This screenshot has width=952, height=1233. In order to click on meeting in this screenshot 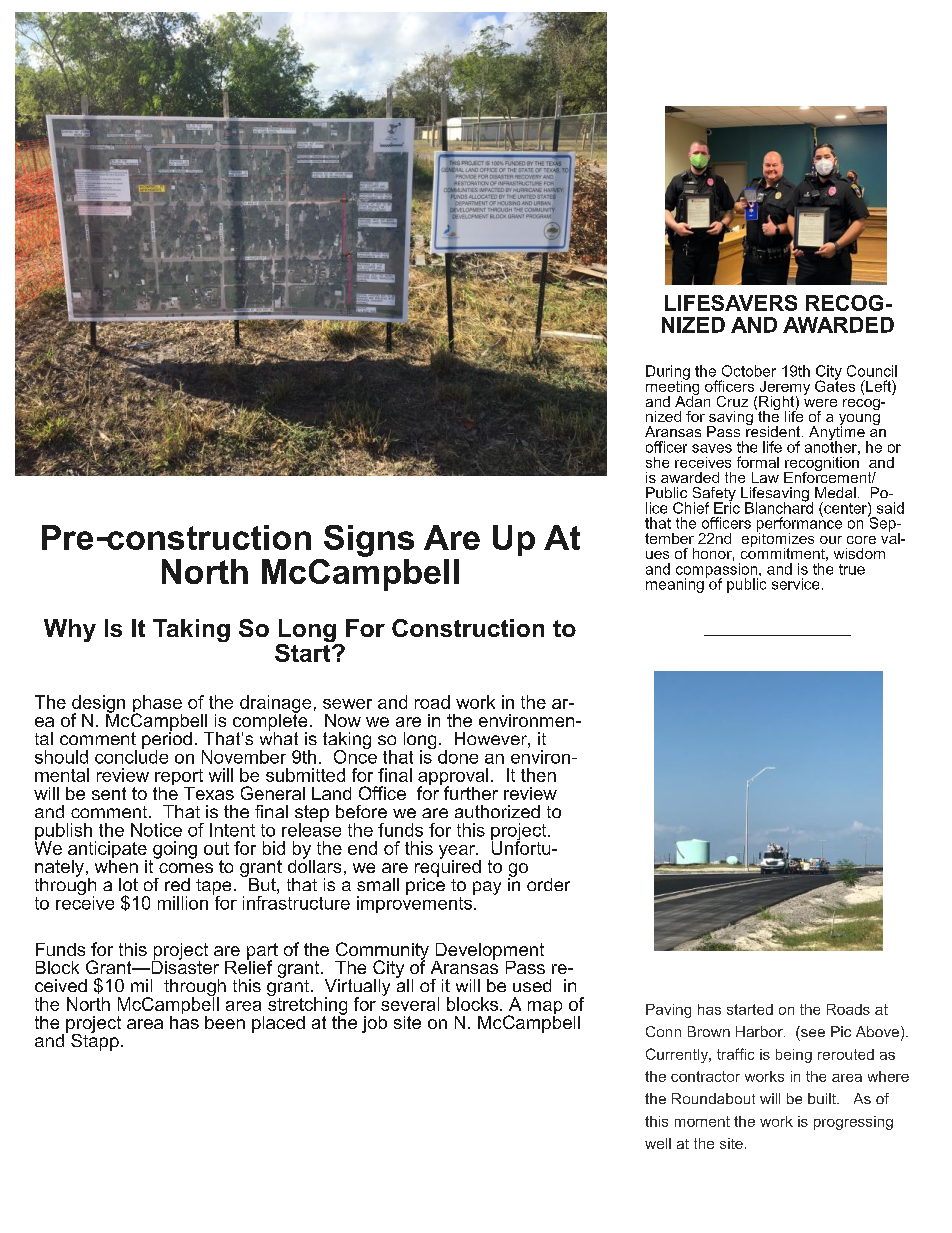, I will do `click(672, 387)`.
